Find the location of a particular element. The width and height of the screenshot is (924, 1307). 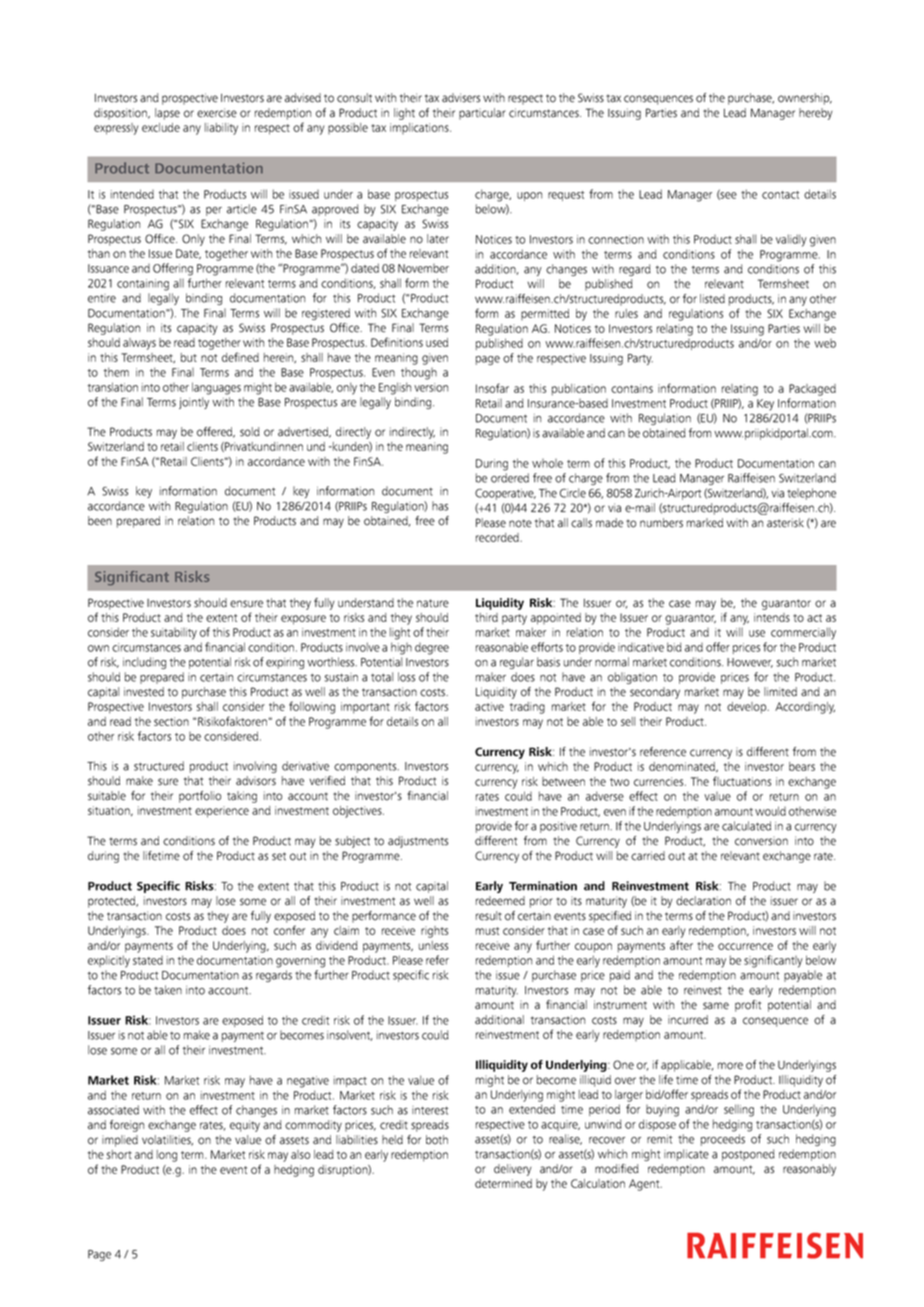

ownership is located at coordinates (805, 99).
